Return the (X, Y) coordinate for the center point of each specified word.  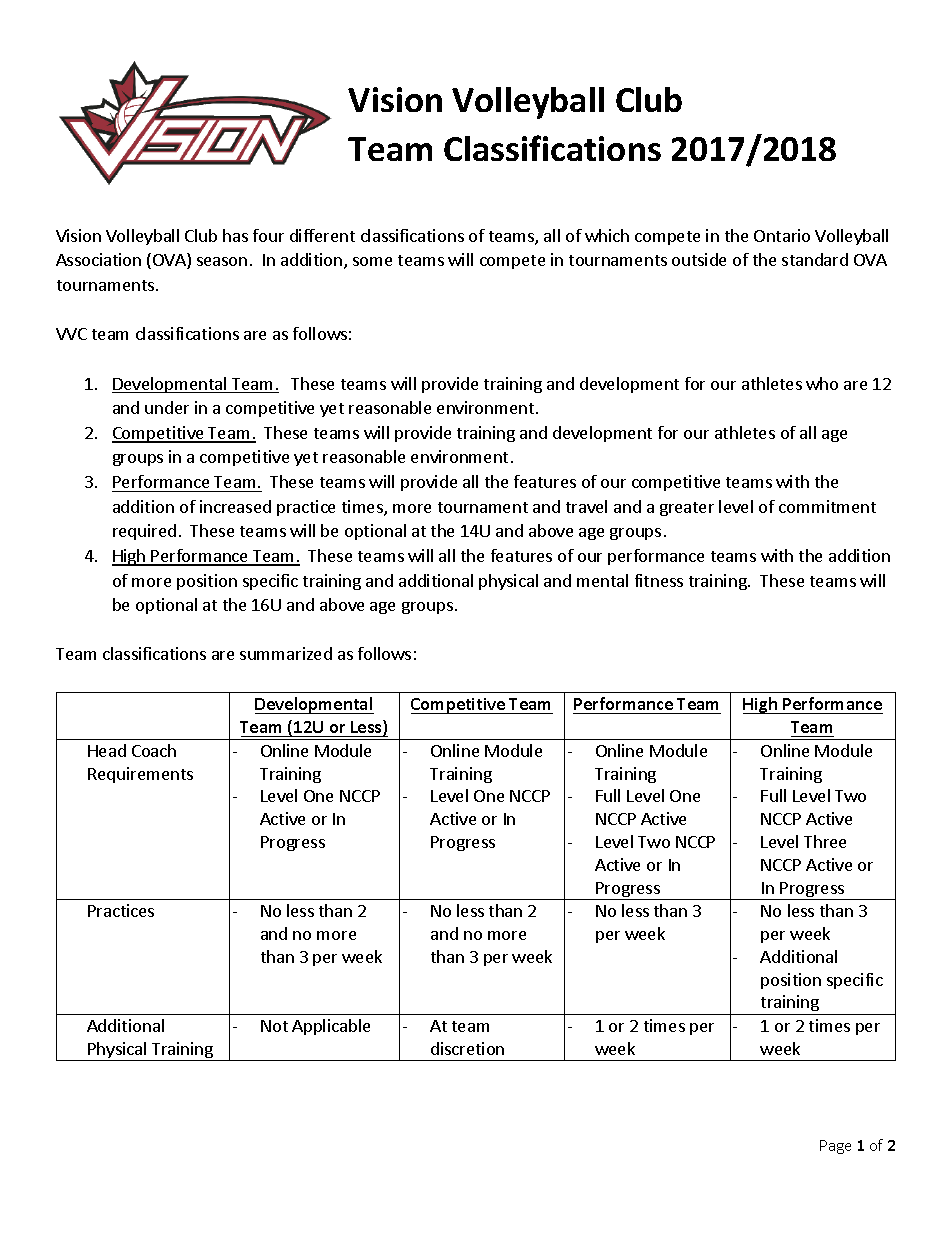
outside (699, 259)
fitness (659, 580)
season (222, 261)
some (372, 261)
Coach (154, 750)
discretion (467, 1048)
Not (274, 1026)
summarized (286, 653)
